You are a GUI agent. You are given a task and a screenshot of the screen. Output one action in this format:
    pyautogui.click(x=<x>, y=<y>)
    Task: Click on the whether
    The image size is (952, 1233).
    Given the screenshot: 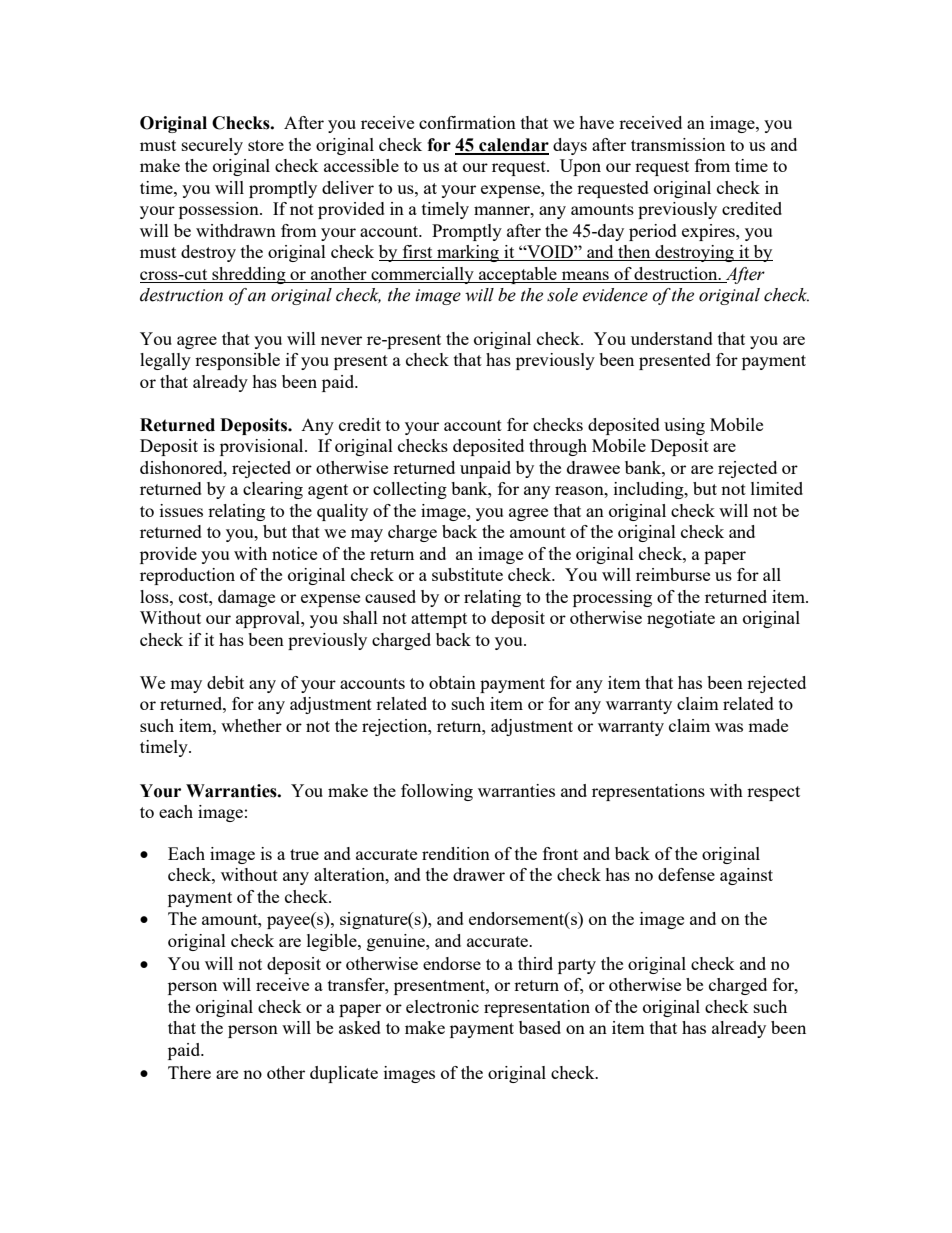 What is the action you would take?
    pyautogui.click(x=251, y=725)
